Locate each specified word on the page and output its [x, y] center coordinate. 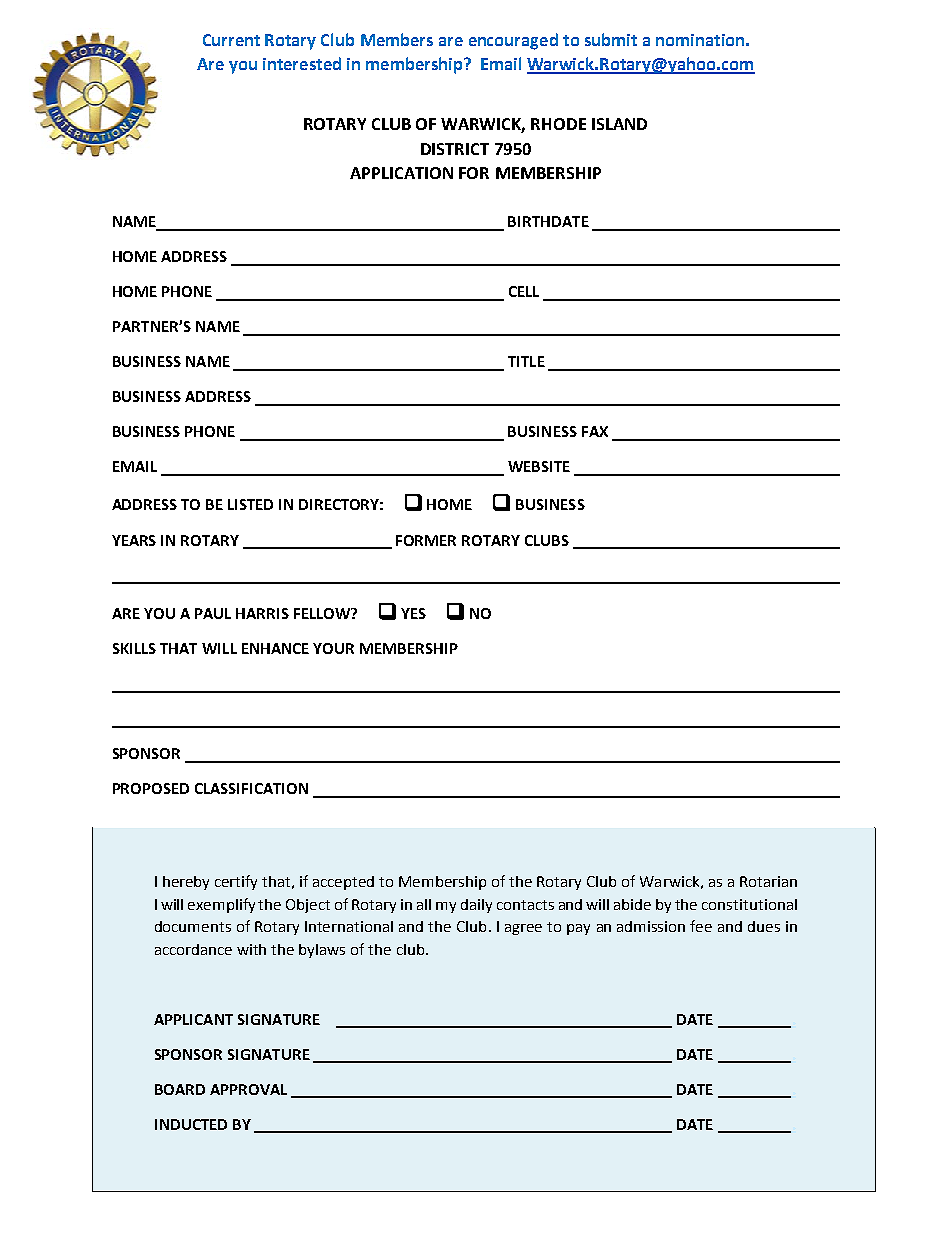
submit [611, 39]
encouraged [513, 41]
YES [413, 613]
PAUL [213, 613]
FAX [595, 431]
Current [231, 40]
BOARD [180, 1089]
